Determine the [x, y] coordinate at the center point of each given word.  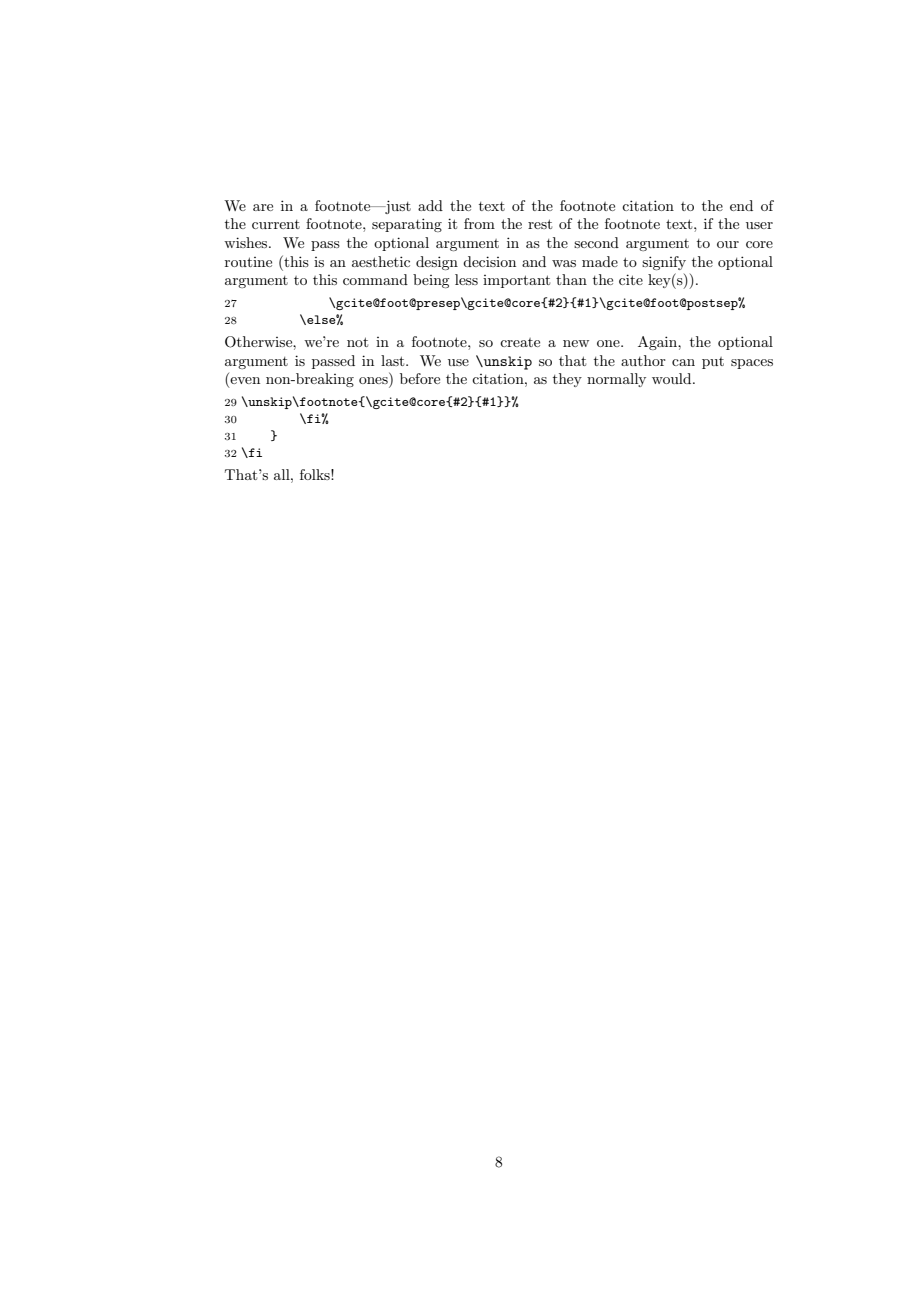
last [394, 360]
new [576, 343]
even [245, 380]
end [741, 205]
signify [664, 263]
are [263, 207]
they [567, 380]
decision [489, 261]
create [520, 342]
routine [248, 262]
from [479, 223]
